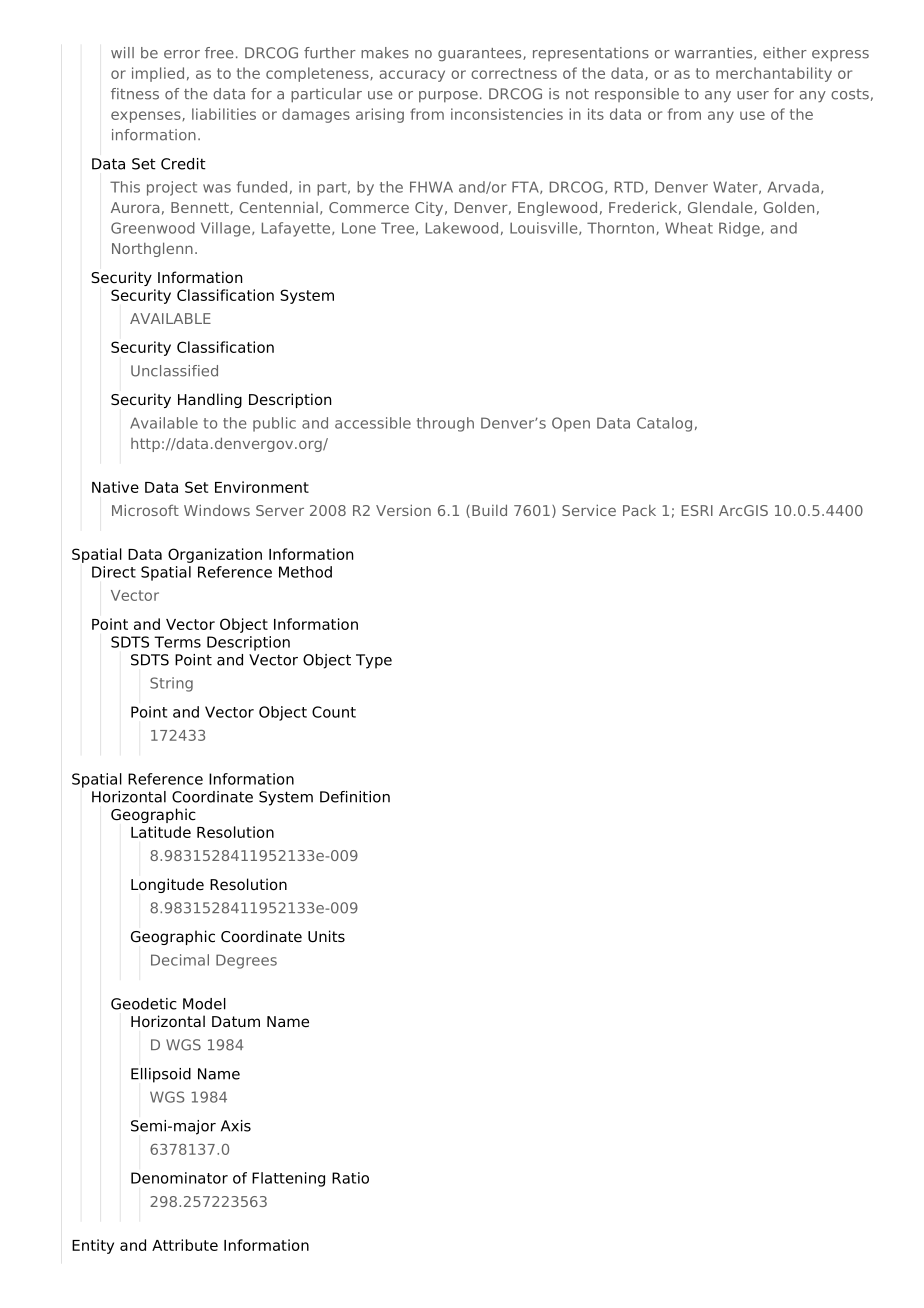 The image size is (924, 1308). Describe the element at coordinates (448, 97) in the screenshot. I see `purpose` at that location.
